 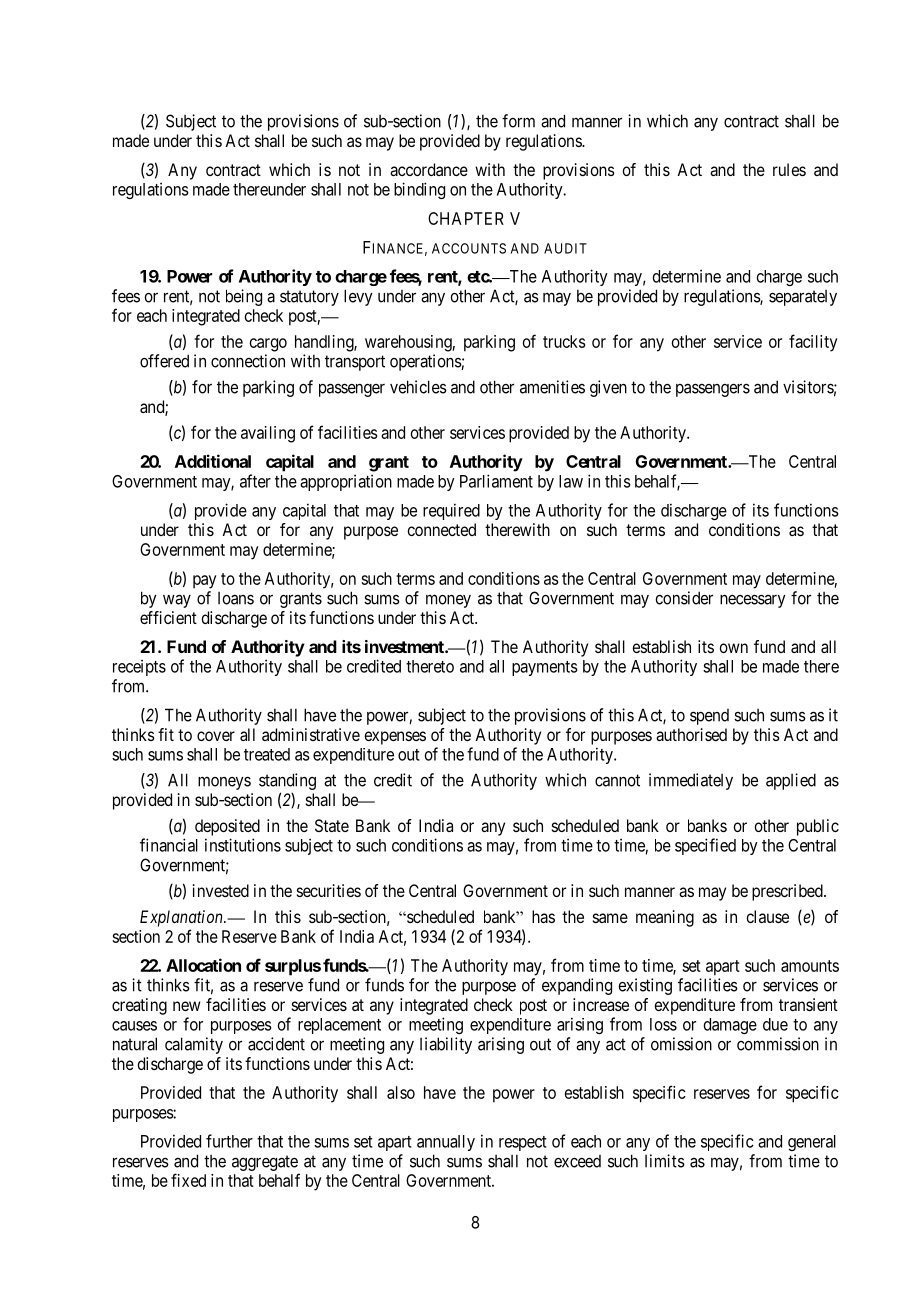 What do you see at coordinates (227, 827) in the document?
I see `deposited` at bounding box center [227, 827].
